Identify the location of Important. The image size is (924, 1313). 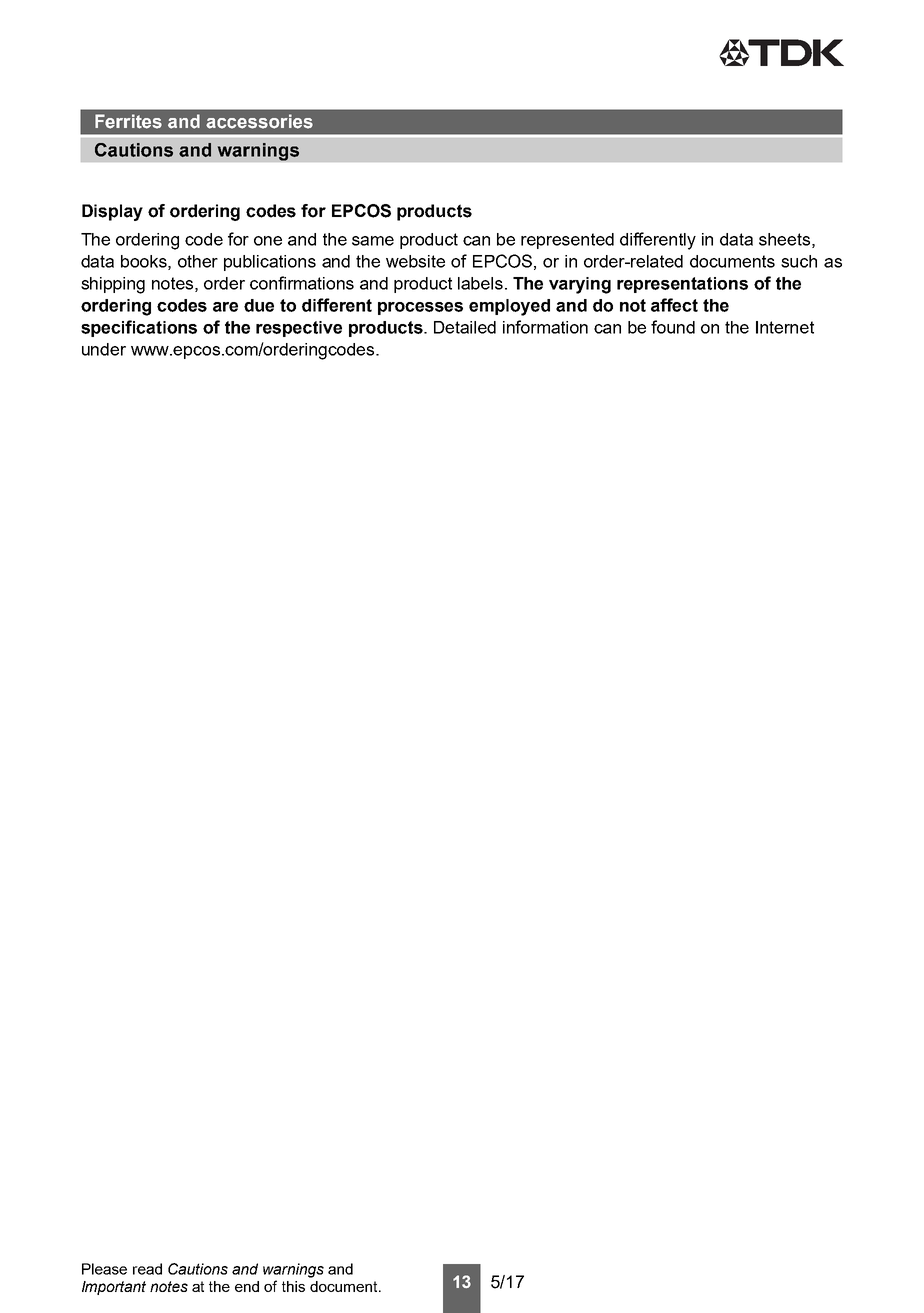
(114, 1288).
